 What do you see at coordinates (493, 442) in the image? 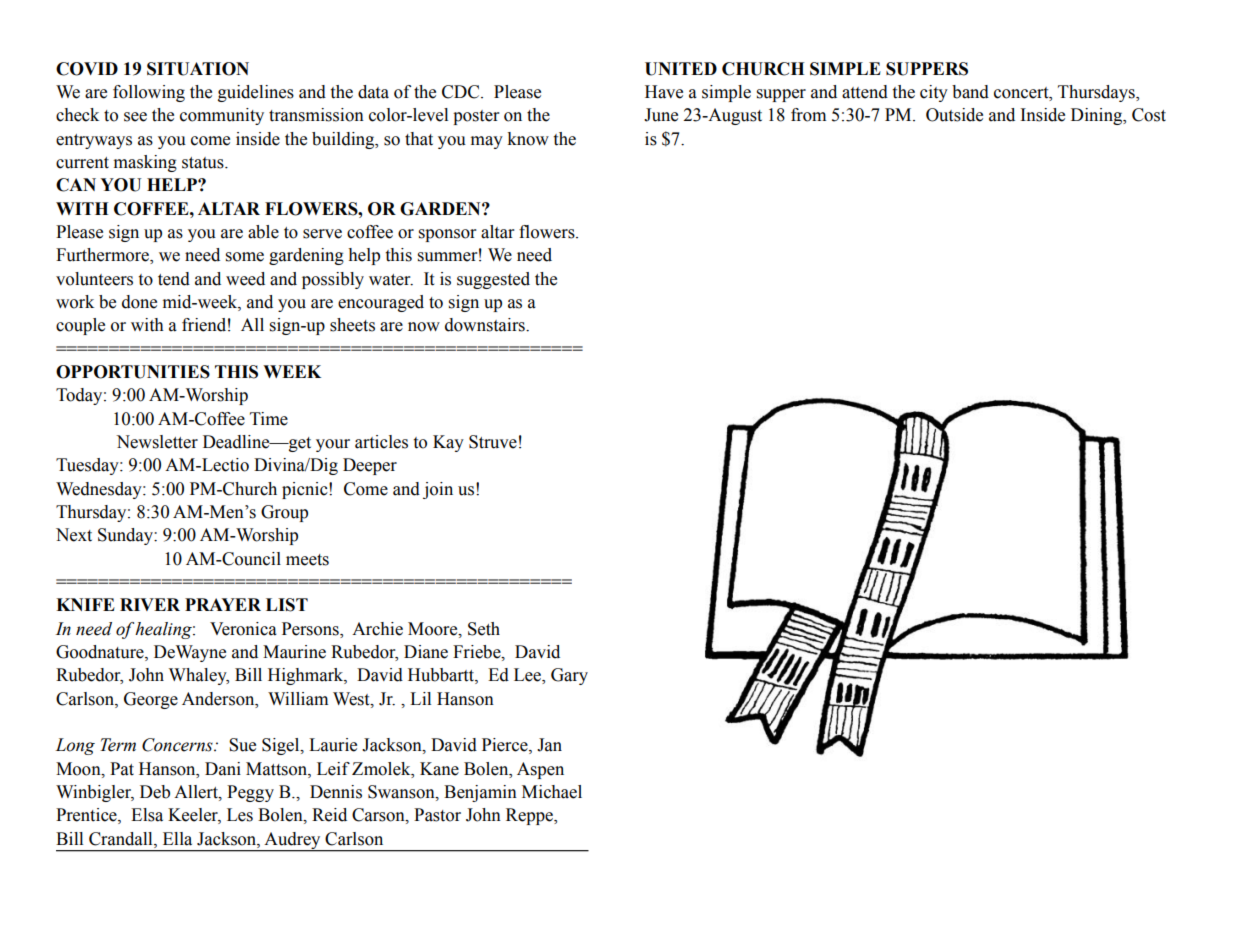
I see `Struve` at bounding box center [493, 442].
